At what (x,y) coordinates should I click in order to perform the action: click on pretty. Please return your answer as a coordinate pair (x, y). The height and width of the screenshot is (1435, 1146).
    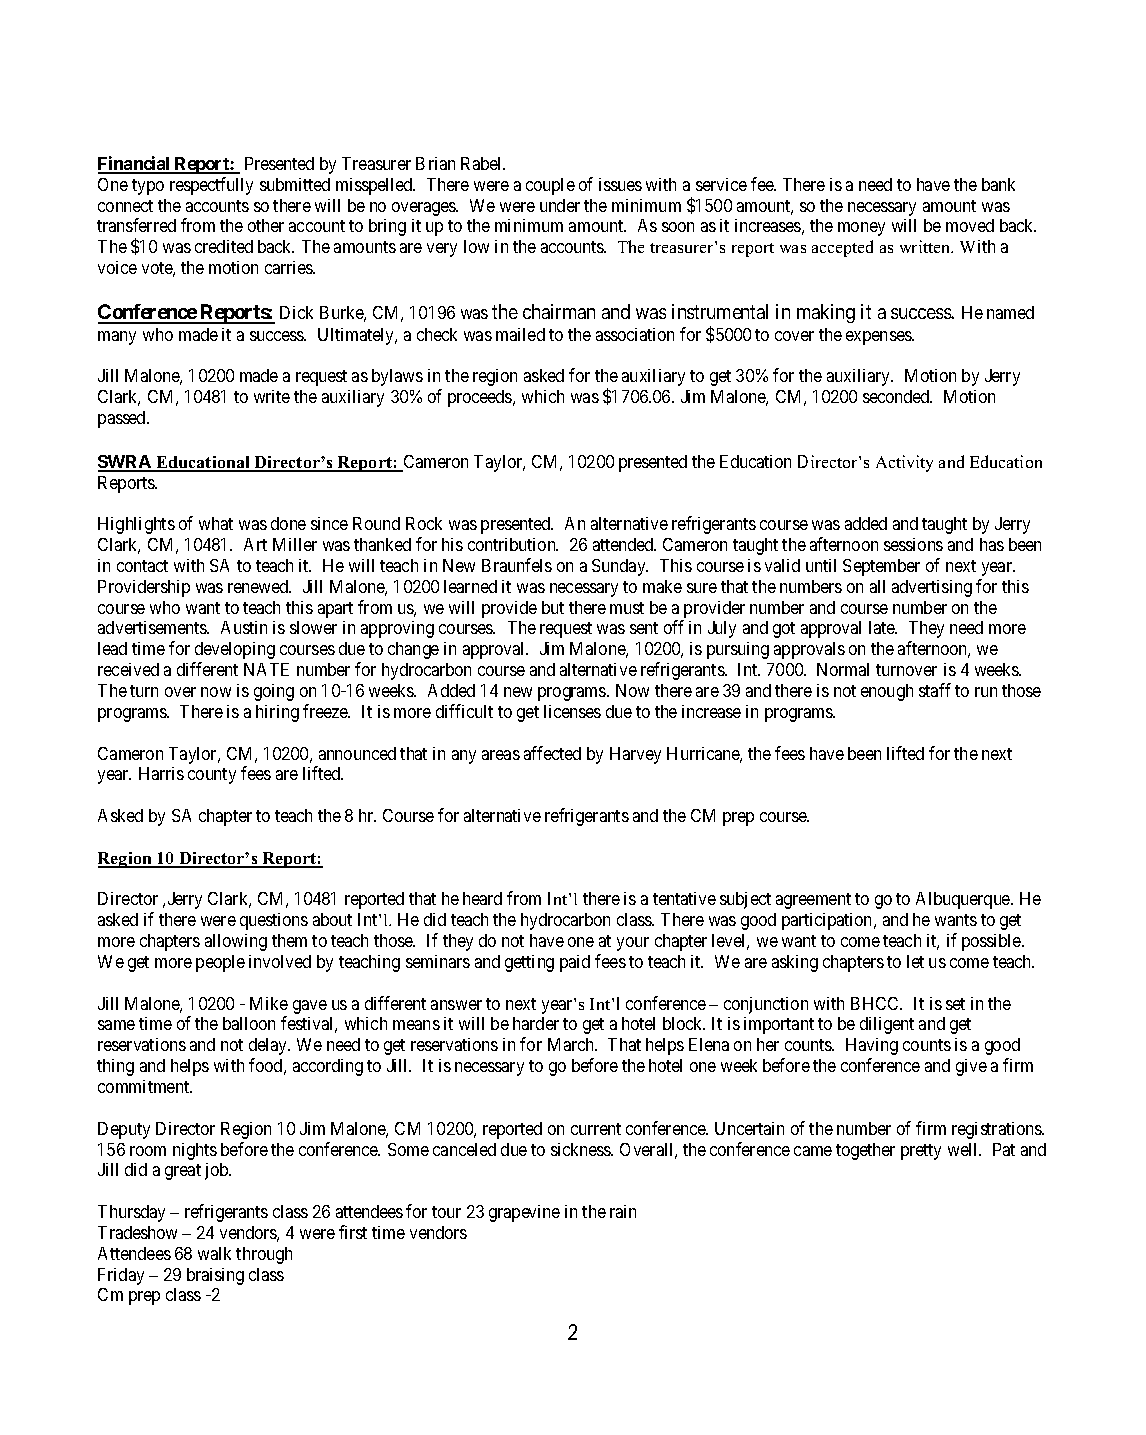
    Looking at the image, I should click on (921, 1152).
